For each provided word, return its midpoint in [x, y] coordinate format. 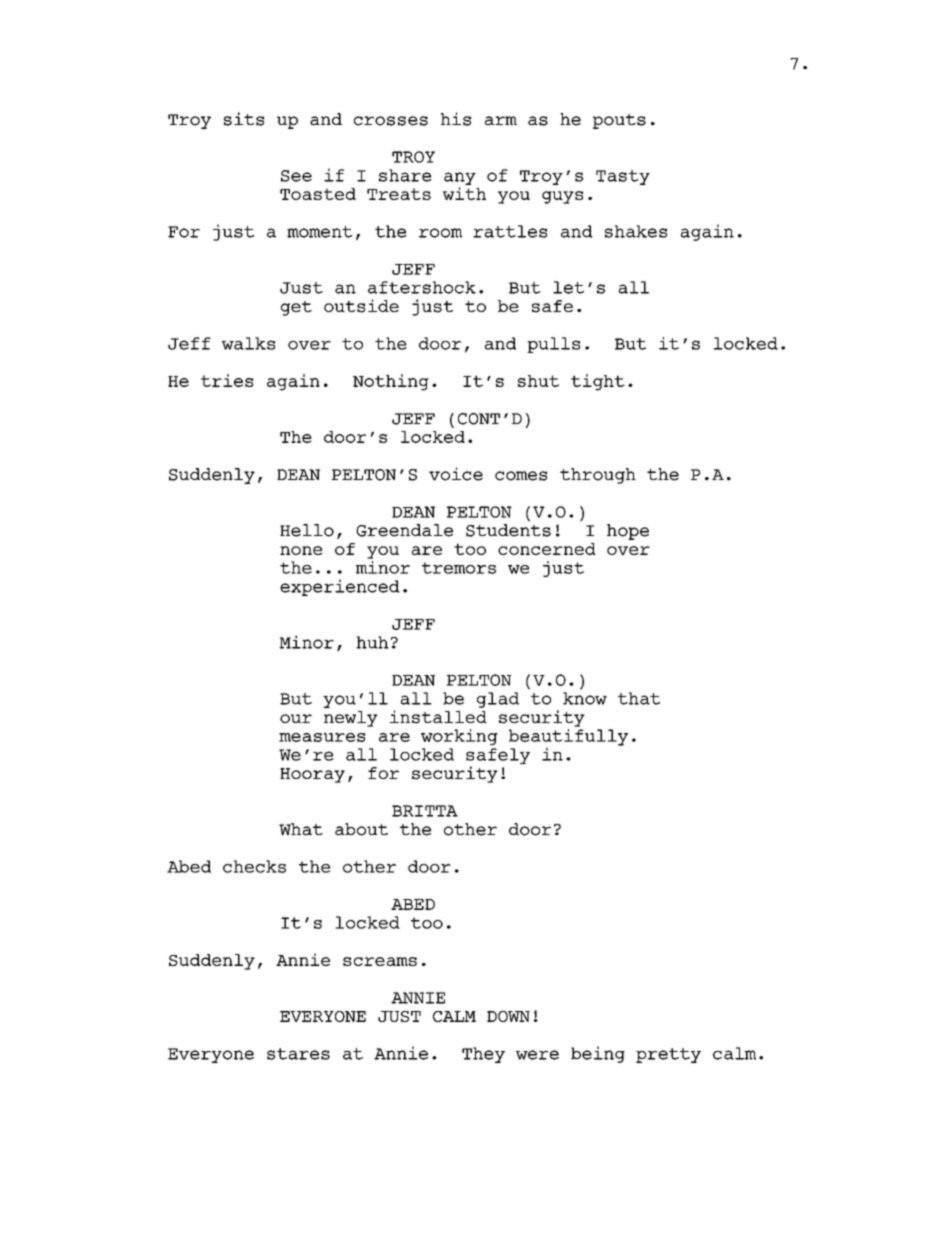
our [296, 718]
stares [298, 1054]
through [598, 476]
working [459, 737]
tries [227, 380]
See [296, 176]
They [483, 1055]
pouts [619, 121]
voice [456, 474]
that [639, 698]
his [456, 119]
